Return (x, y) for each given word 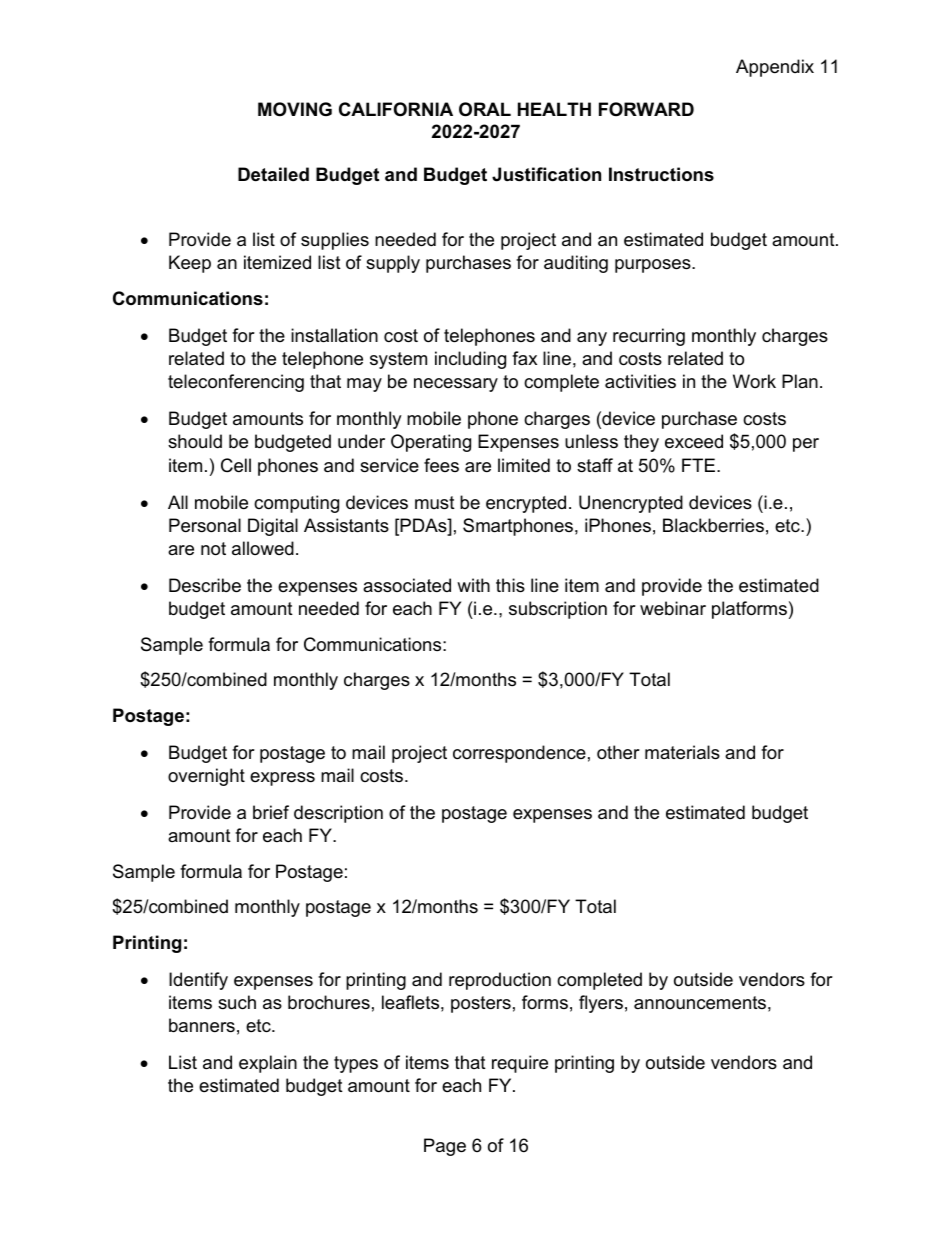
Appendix (775, 68)
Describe (205, 585)
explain (268, 1064)
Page (445, 1147)
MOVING (295, 109)
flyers (601, 1004)
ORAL (485, 109)
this (510, 585)
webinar (673, 608)
